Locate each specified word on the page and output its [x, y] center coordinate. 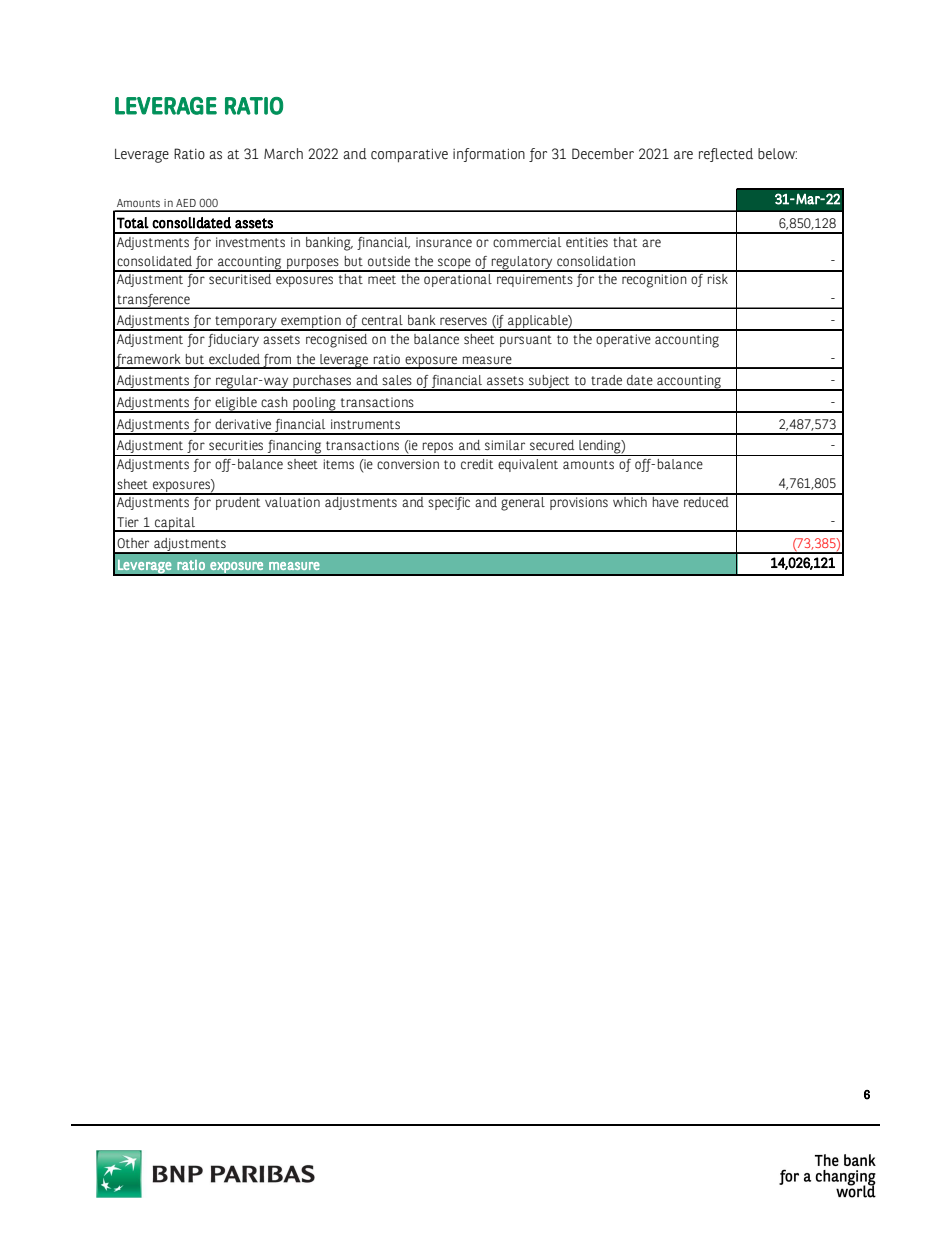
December [603, 154]
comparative [409, 156]
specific [449, 502]
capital [175, 524]
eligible [236, 404]
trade [606, 380]
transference [153, 301]
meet [382, 279]
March [283, 154]
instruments [365, 424]
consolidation [596, 261]
